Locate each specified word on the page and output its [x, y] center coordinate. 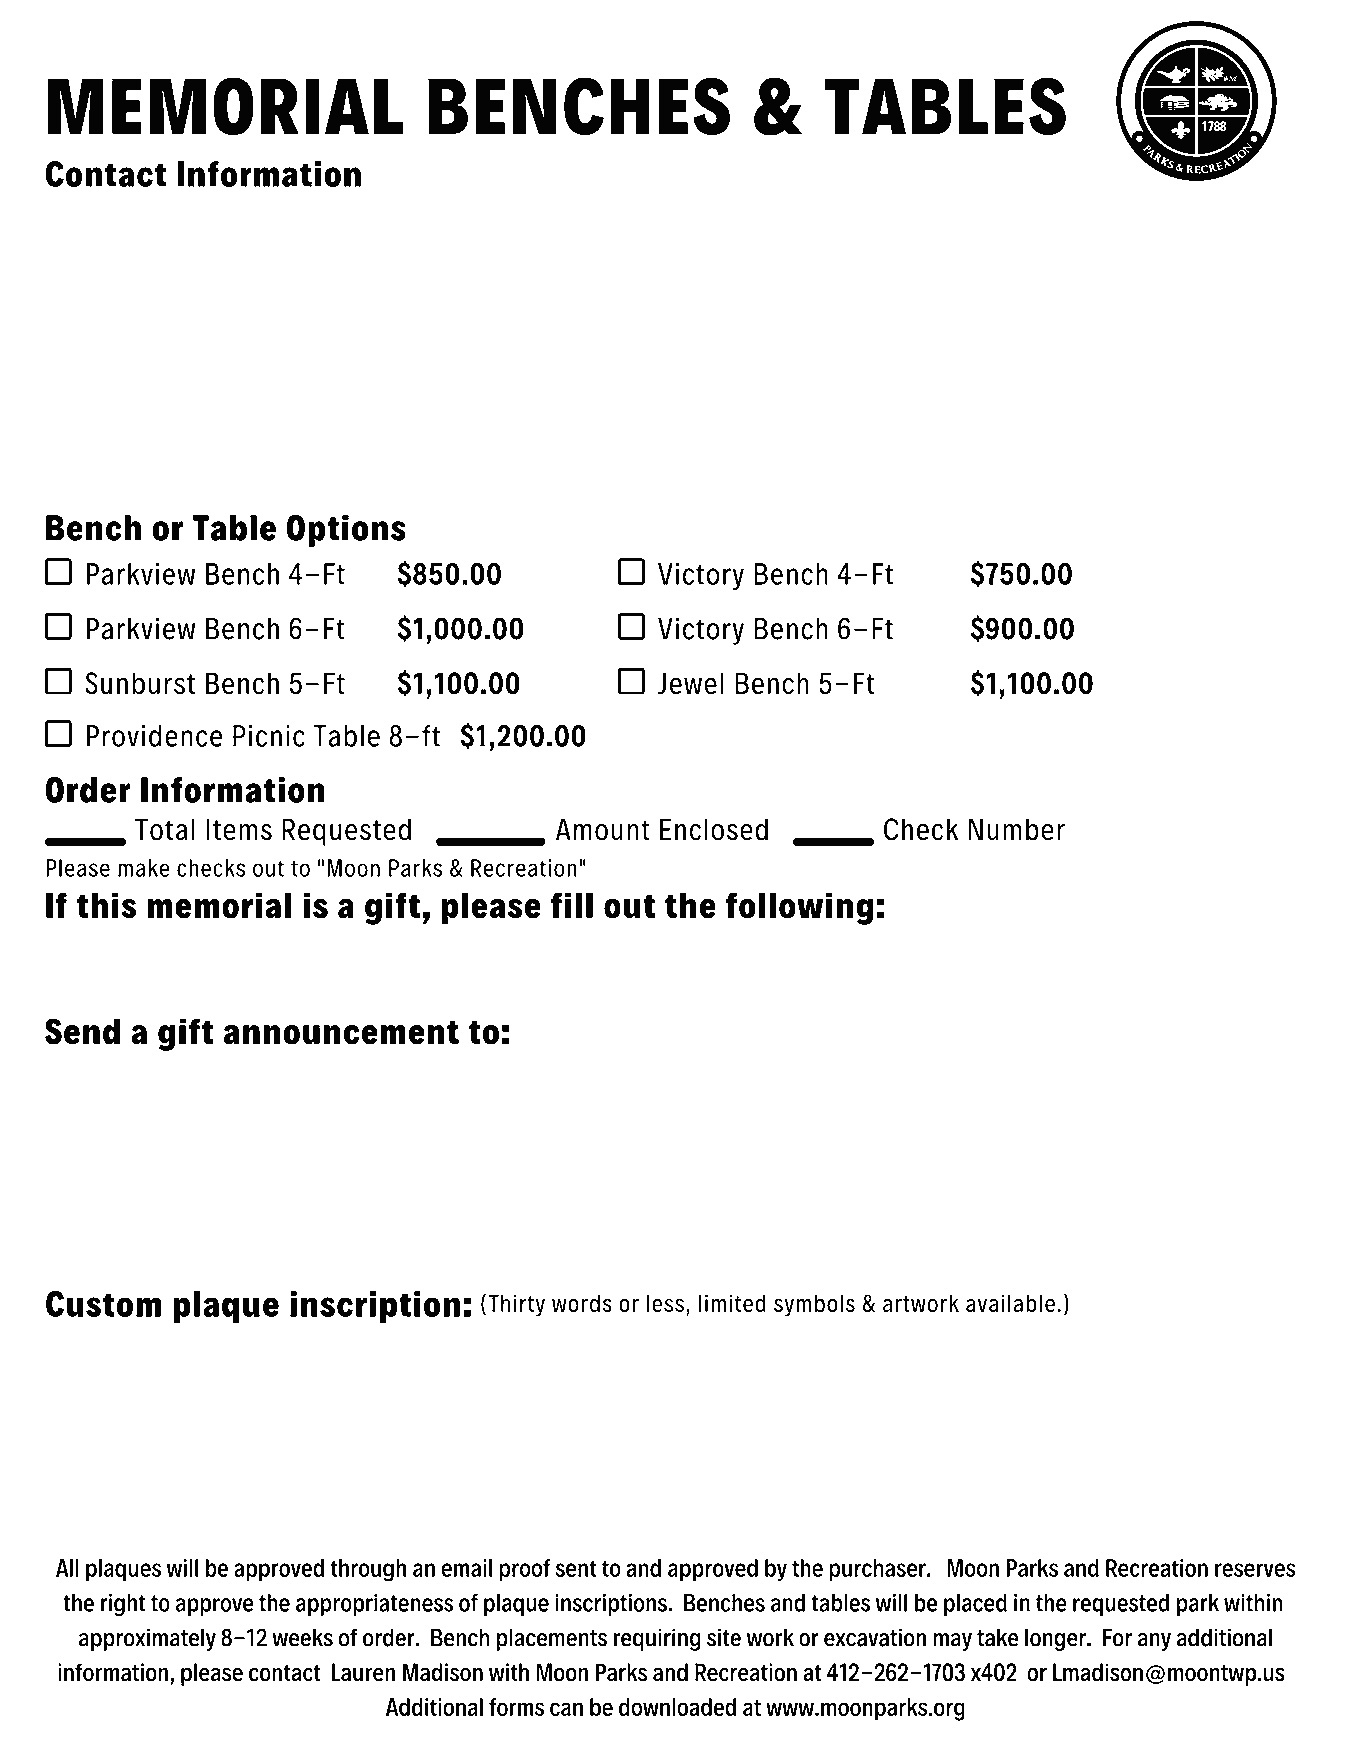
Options [346, 531]
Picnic [269, 736]
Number [1016, 829]
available [1010, 1303]
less [665, 1303]
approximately [147, 1639]
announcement [341, 1033]
